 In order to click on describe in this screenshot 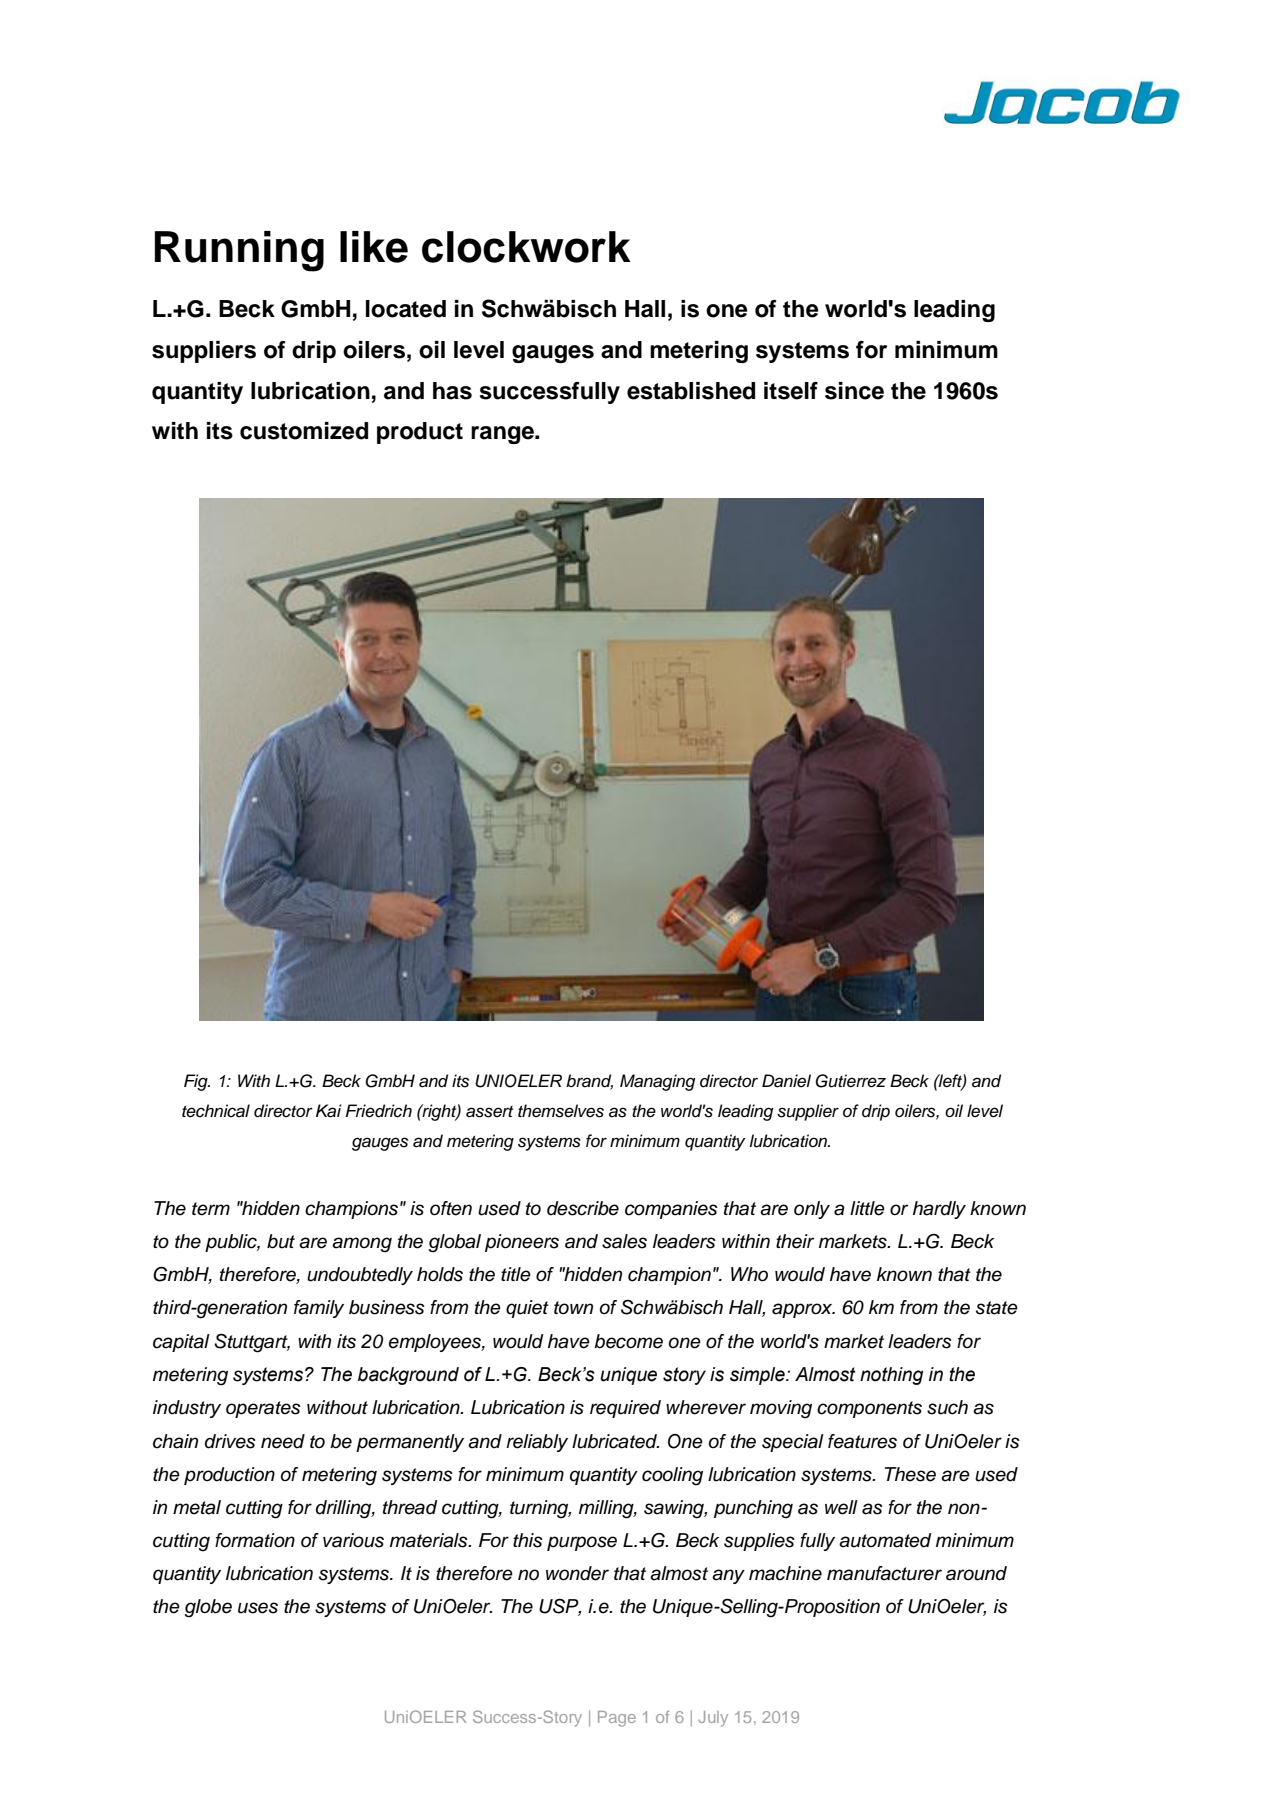, I will do `click(583, 1208)`.
